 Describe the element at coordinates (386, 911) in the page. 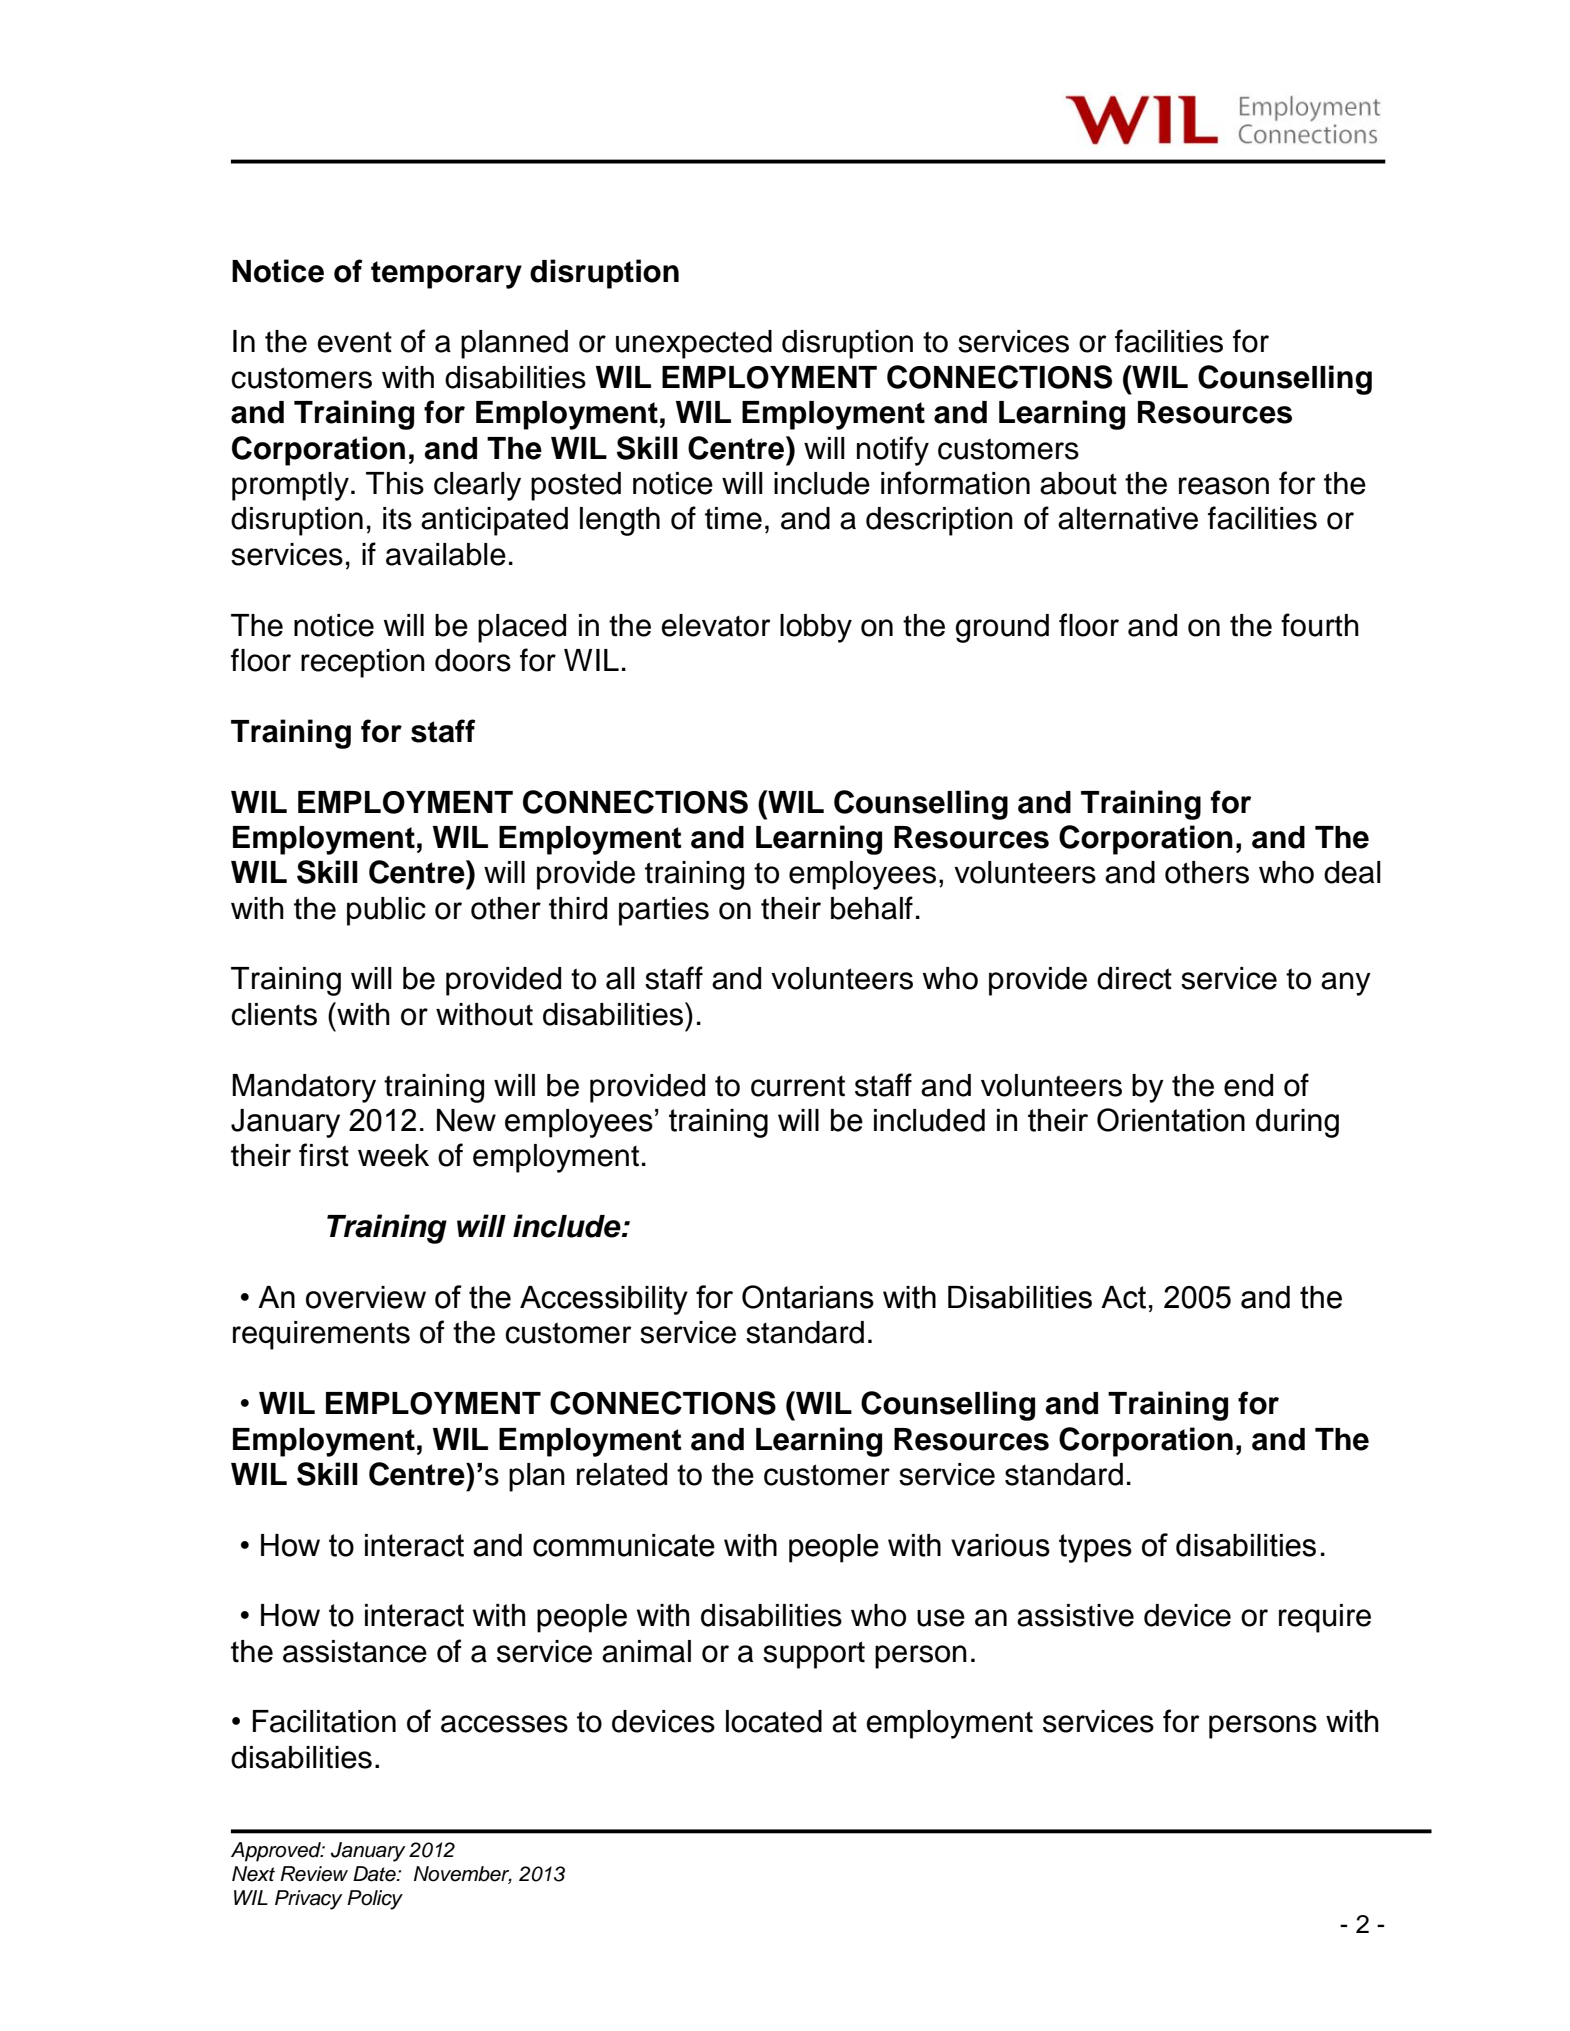

I see `public` at that location.
